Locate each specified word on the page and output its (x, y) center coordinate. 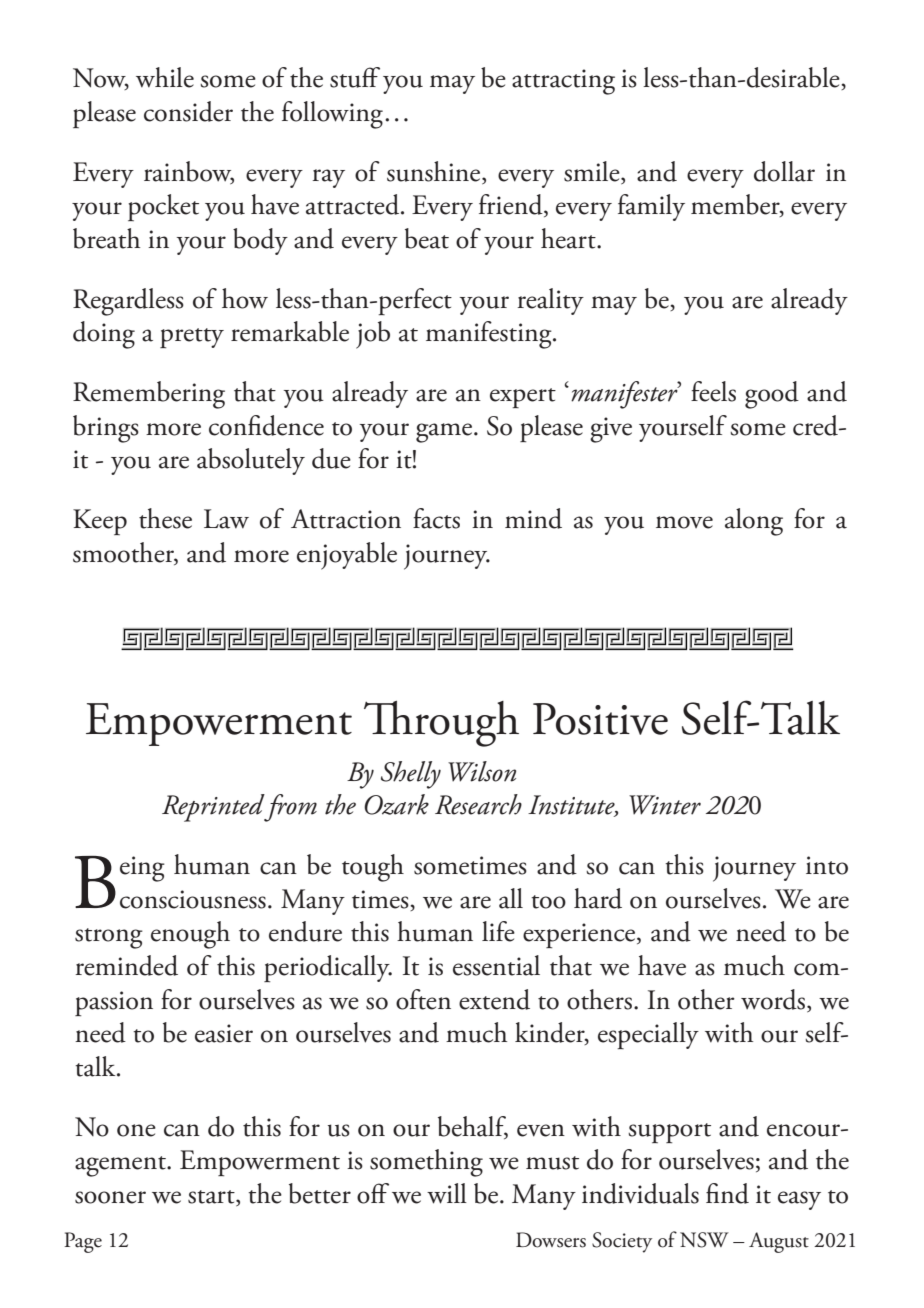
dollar (784, 171)
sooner (110, 1197)
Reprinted (214, 808)
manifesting (490, 335)
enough (190, 935)
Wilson (482, 771)
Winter (665, 805)
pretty (192, 338)
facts (436, 518)
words (773, 999)
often (423, 999)
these (165, 518)
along (754, 522)
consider (188, 111)
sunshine (435, 172)
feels (713, 391)
